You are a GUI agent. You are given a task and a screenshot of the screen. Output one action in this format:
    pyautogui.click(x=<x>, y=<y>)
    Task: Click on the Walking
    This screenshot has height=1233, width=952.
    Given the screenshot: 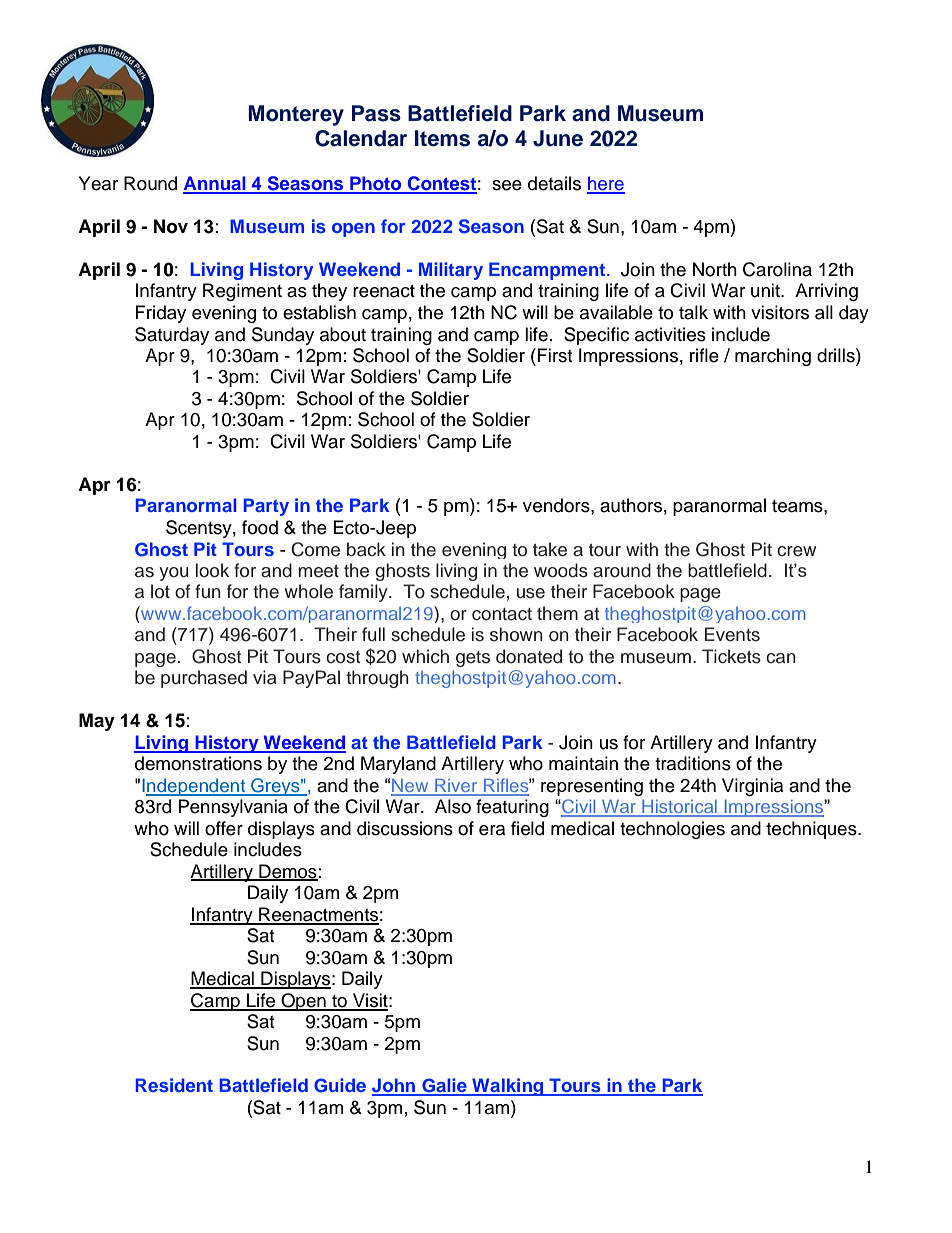 What is the action you would take?
    pyautogui.click(x=508, y=1087)
